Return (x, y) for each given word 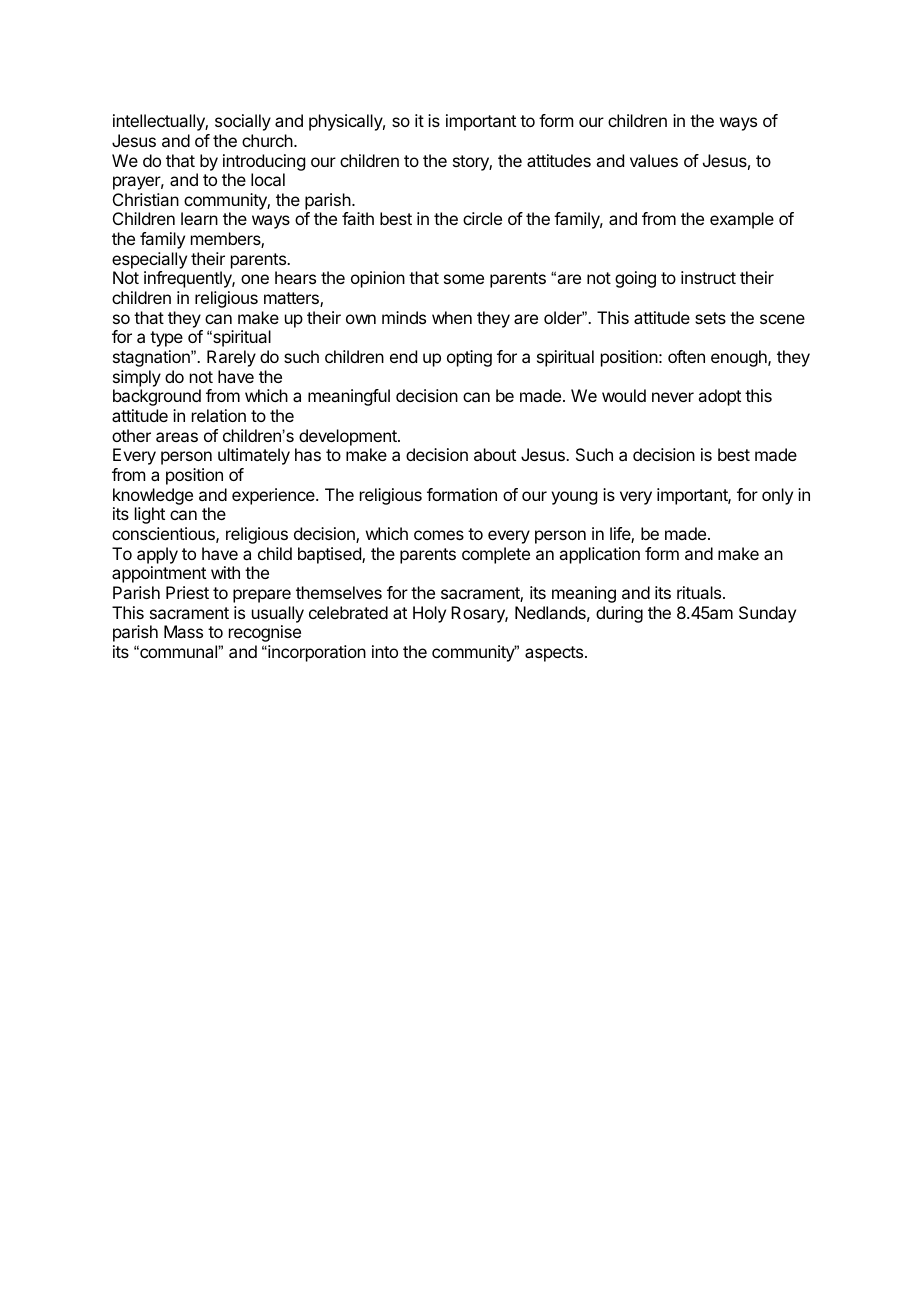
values (654, 160)
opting (469, 358)
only (777, 496)
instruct (708, 277)
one (255, 279)
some (464, 279)
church (268, 140)
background (157, 397)
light (150, 515)
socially (243, 122)
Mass (183, 631)
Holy (429, 614)
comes (439, 535)
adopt (719, 397)
